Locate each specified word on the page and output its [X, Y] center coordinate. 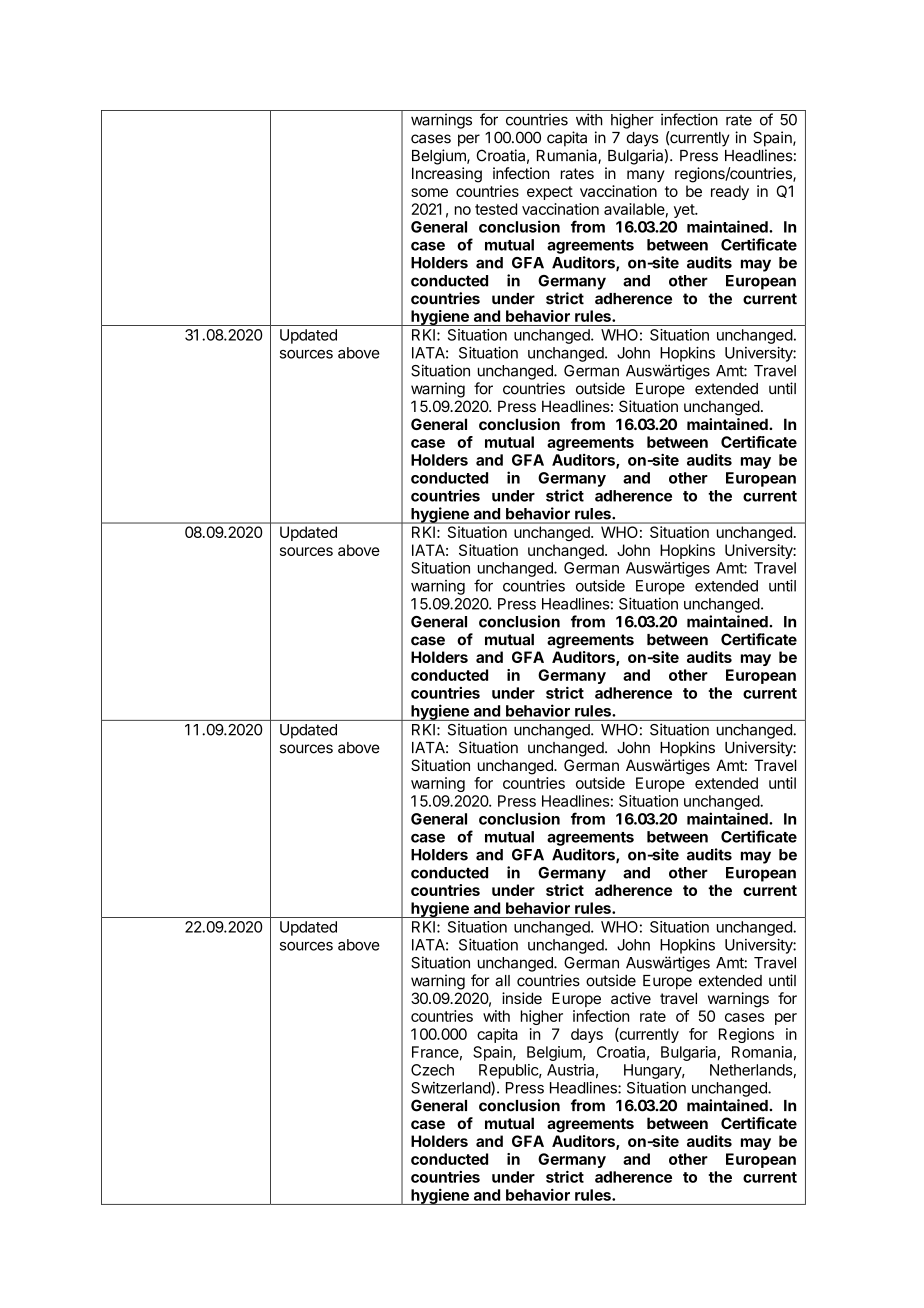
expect [550, 193]
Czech [432, 1070]
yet [685, 211]
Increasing [447, 175]
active [631, 998]
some [429, 192]
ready [730, 192]
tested [496, 209]
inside [522, 998]
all [502, 981]
